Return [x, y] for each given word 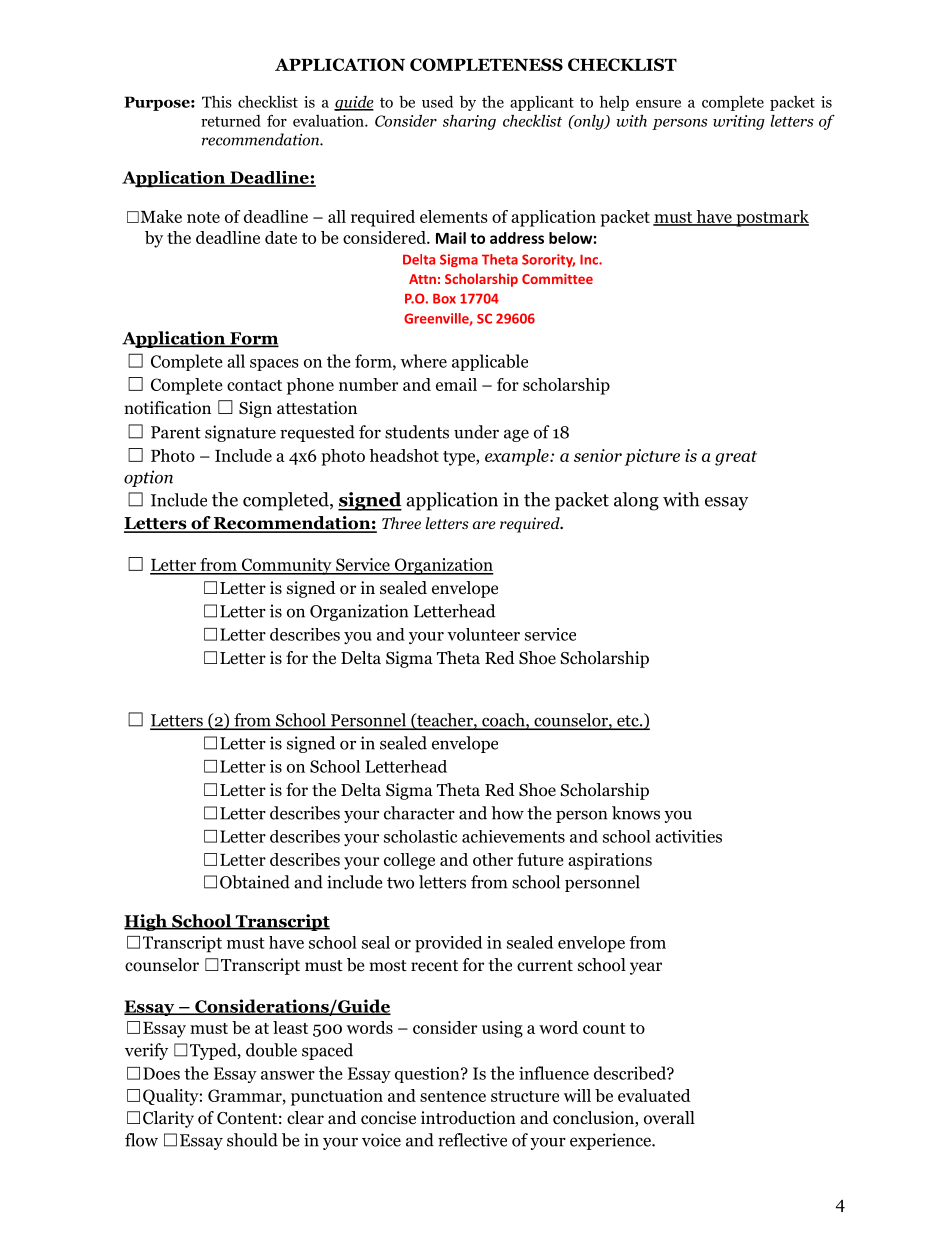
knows [636, 813]
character [419, 813]
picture [652, 457]
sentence [453, 1096]
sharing [469, 122]
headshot [404, 455]
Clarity [168, 1119]
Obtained [255, 882]
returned [231, 121]
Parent [176, 432]
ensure [658, 104]
